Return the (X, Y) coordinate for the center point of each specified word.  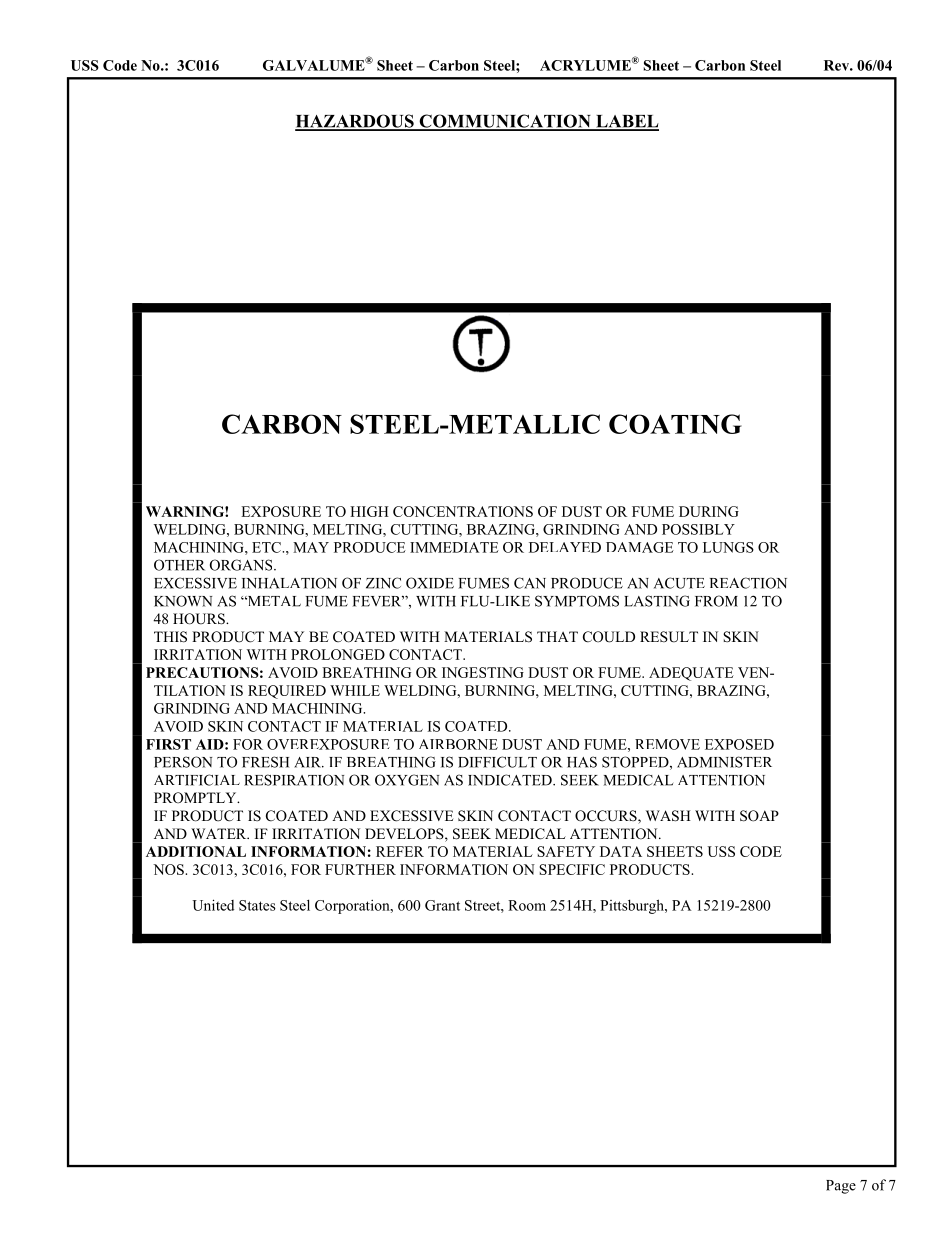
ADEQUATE (691, 674)
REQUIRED (287, 692)
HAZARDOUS (355, 122)
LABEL (626, 122)
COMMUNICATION (505, 122)
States (257, 905)
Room (527, 905)
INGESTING (483, 672)
